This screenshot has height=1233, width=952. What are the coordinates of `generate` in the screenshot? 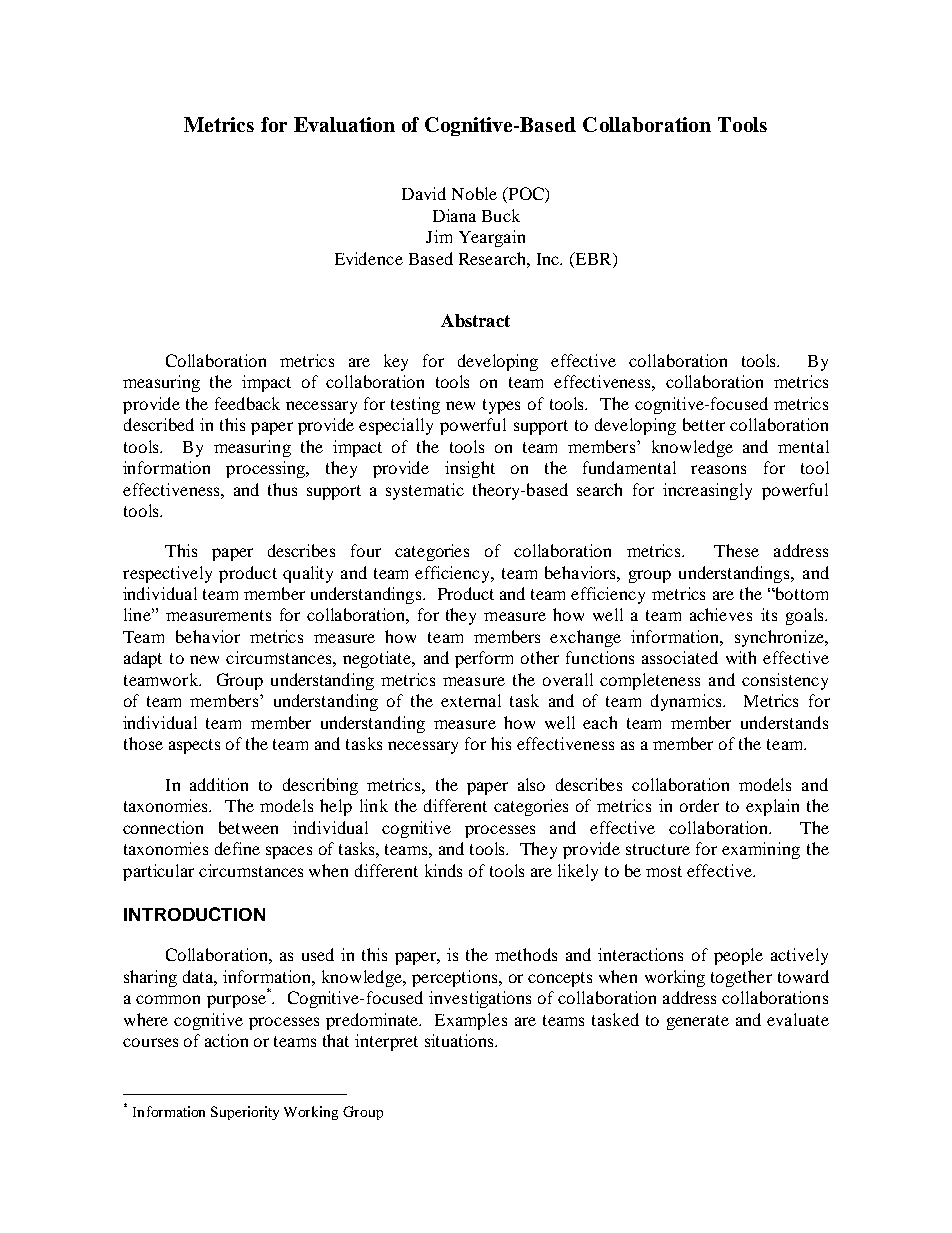 It's located at (698, 1022).
